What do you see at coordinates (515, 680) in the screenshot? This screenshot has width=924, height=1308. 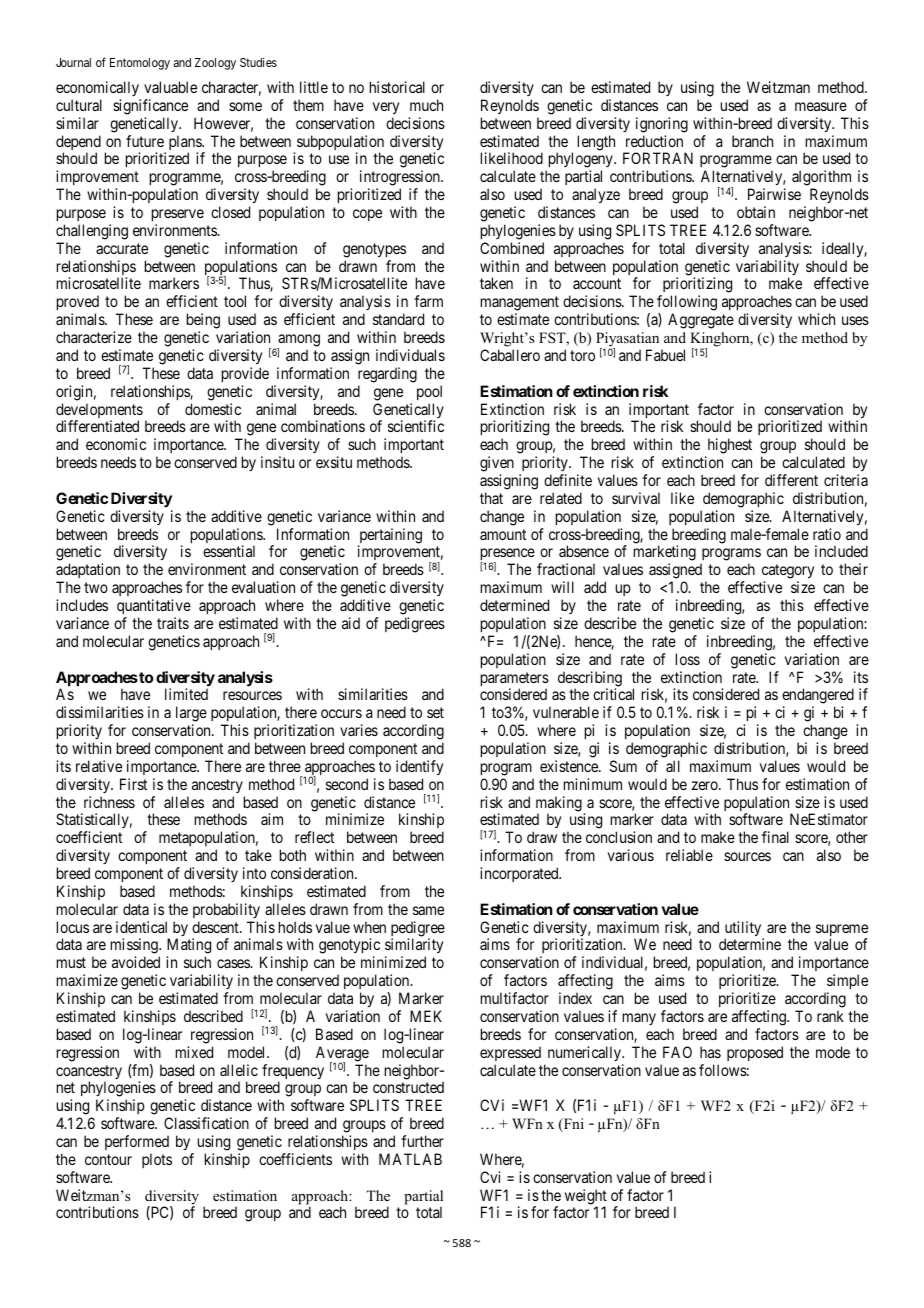 I see `parameters` at bounding box center [515, 680].
